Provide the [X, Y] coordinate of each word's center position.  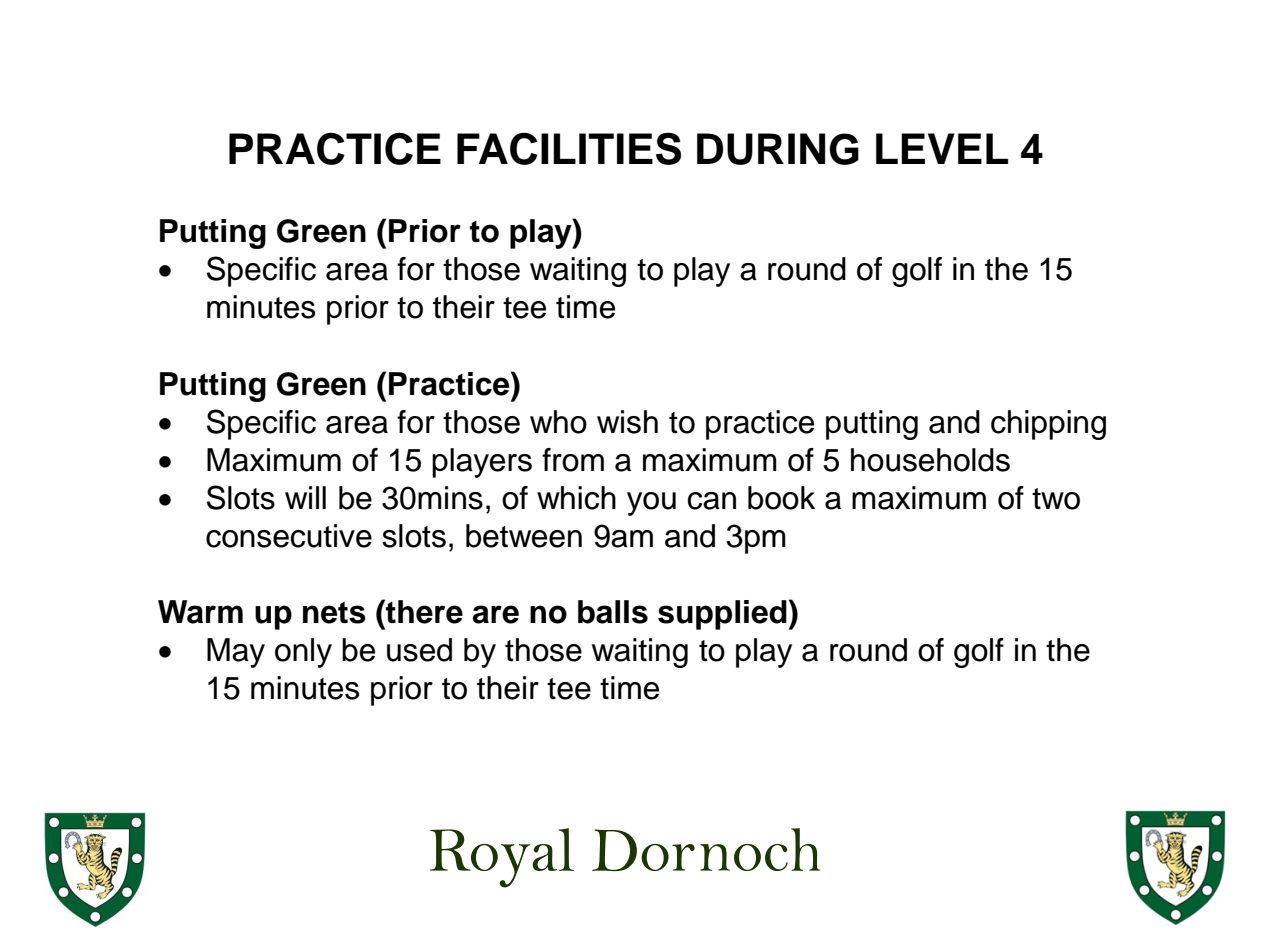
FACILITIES [569, 148]
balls [613, 612]
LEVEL [942, 148]
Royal [502, 858]
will [305, 497]
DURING [778, 149]
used [419, 650]
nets [334, 613]
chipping [1048, 425]
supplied [723, 615]
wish [627, 422]
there [423, 611]
